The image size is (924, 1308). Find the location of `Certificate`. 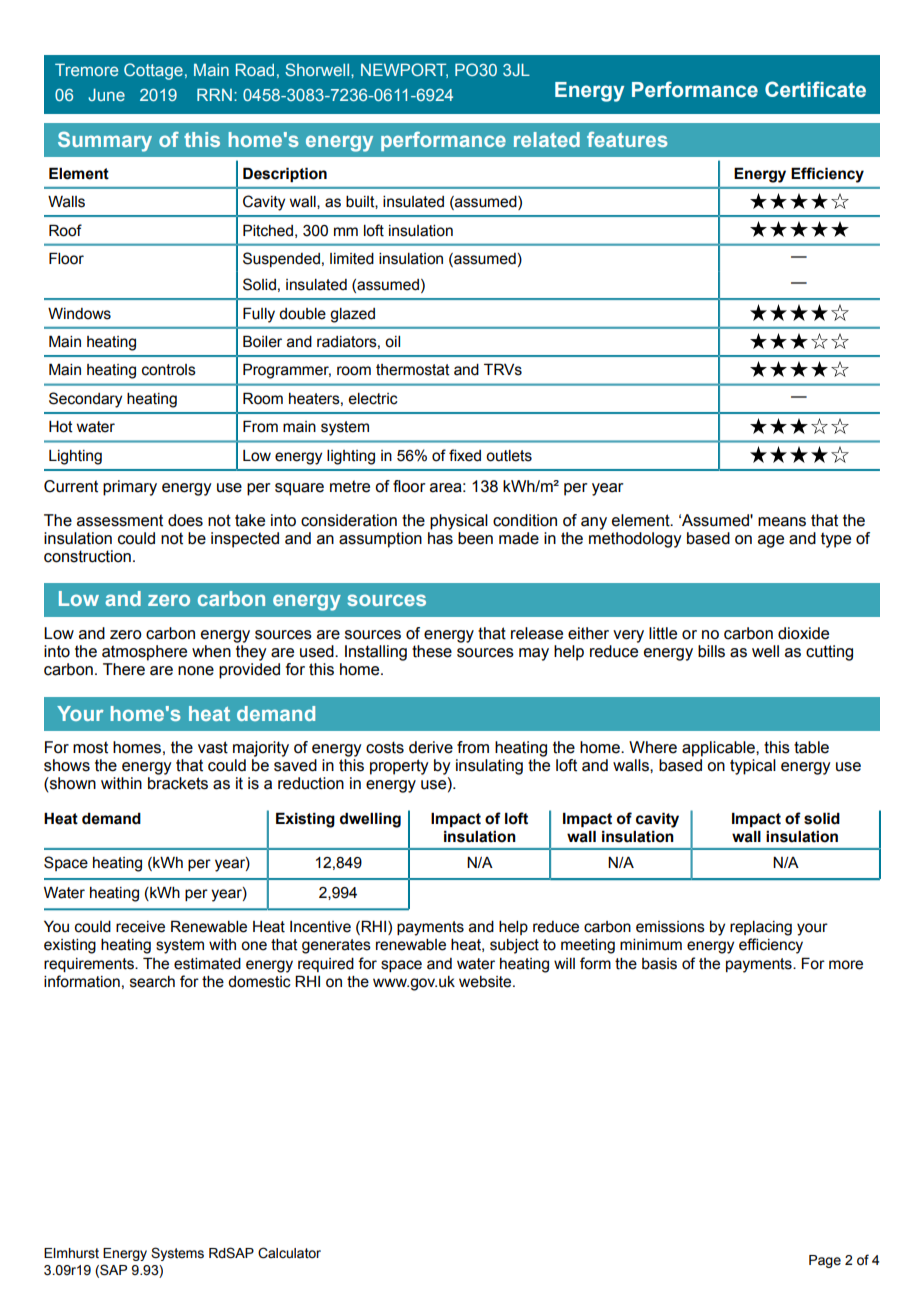

Certificate is located at coordinates (815, 89).
